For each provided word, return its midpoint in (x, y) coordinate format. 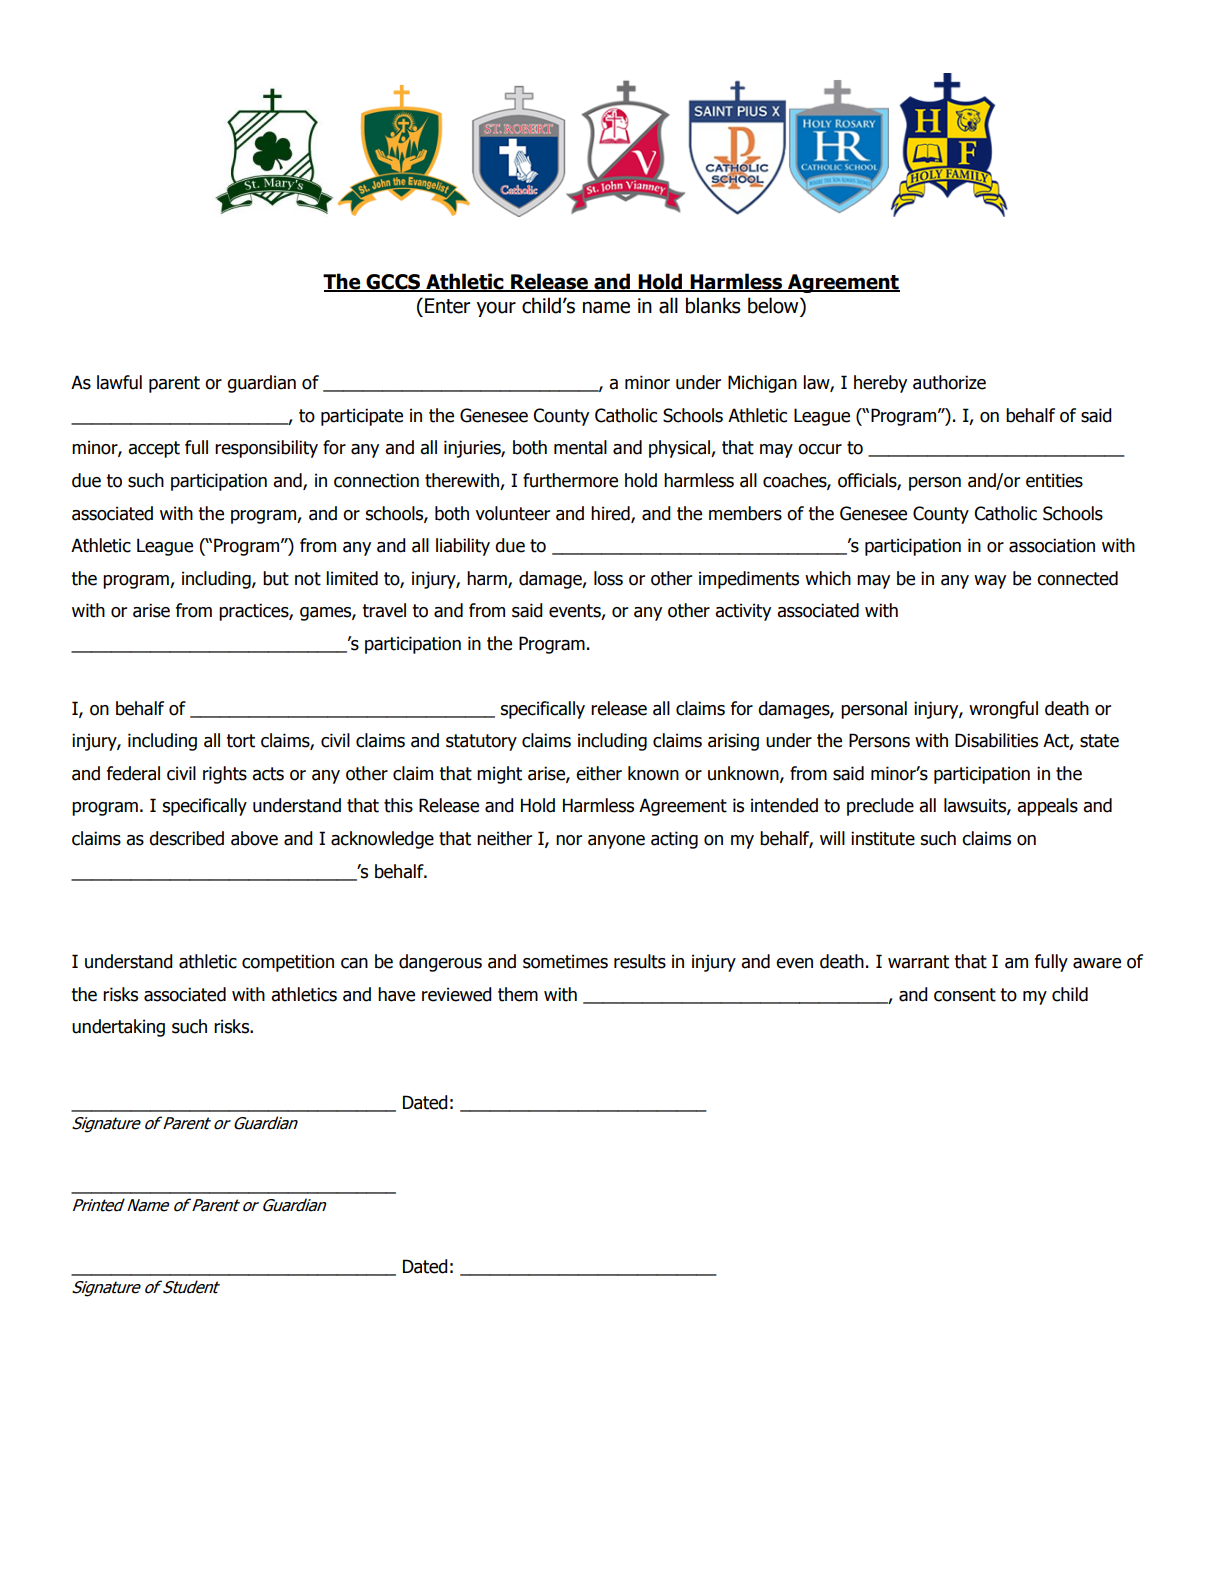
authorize (949, 382)
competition (288, 963)
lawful (119, 382)
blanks (713, 305)
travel (384, 610)
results (640, 961)
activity (743, 612)
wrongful (1003, 710)
